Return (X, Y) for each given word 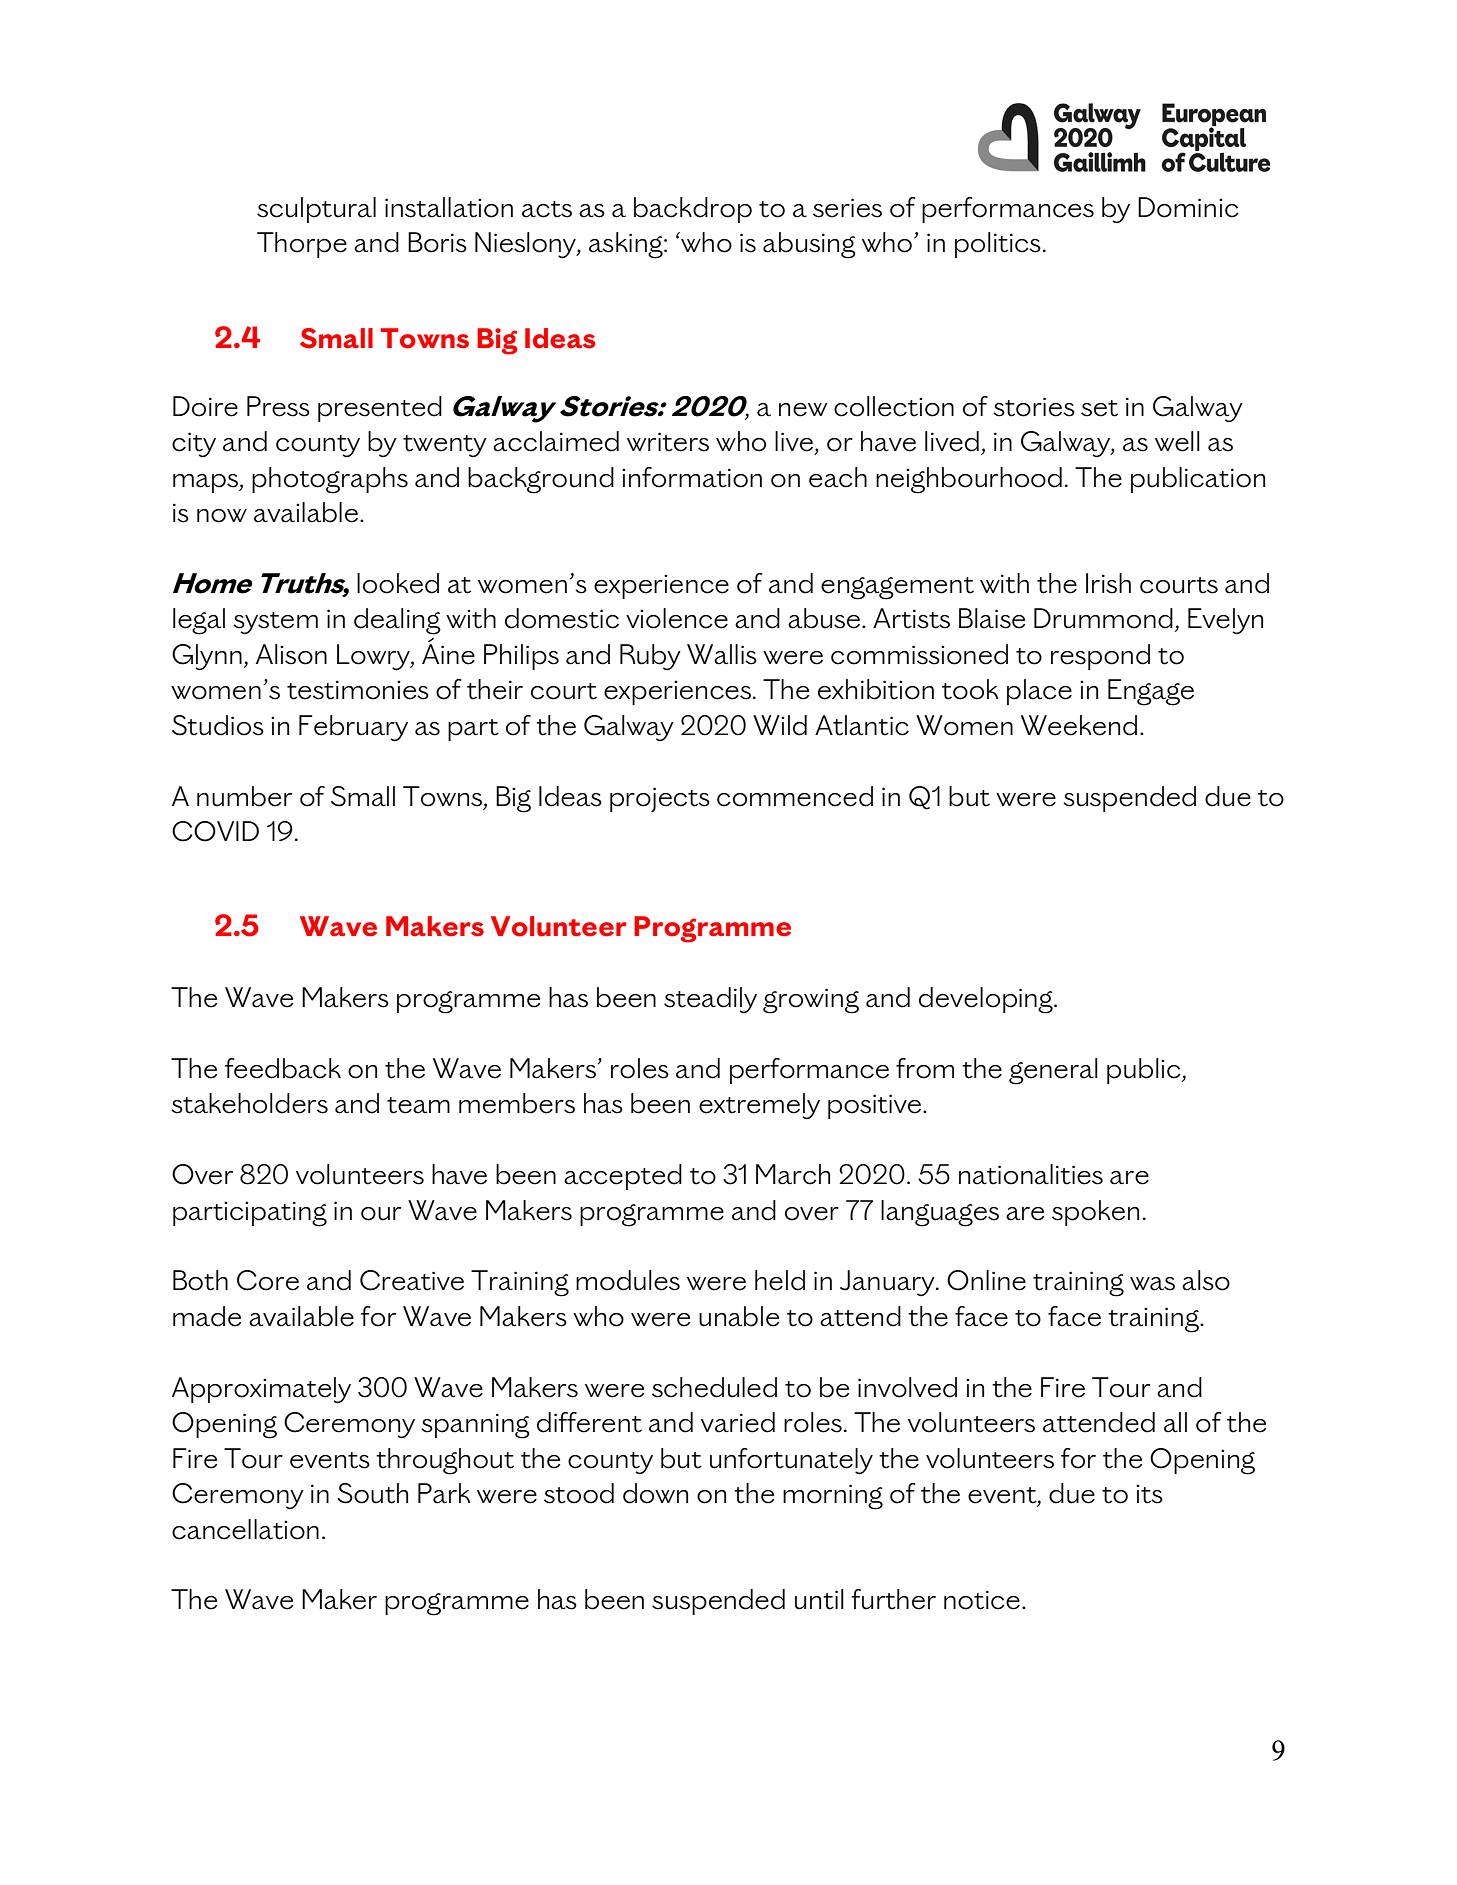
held (780, 1280)
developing (987, 1000)
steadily (710, 1000)
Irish (1108, 583)
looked (398, 583)
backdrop (693, 210)
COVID (215, 831)
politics (998, 245)
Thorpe (302, 245)
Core (268, 1280)
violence (677, 618)
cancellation (245, 1529)
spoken (1095, 1213)
